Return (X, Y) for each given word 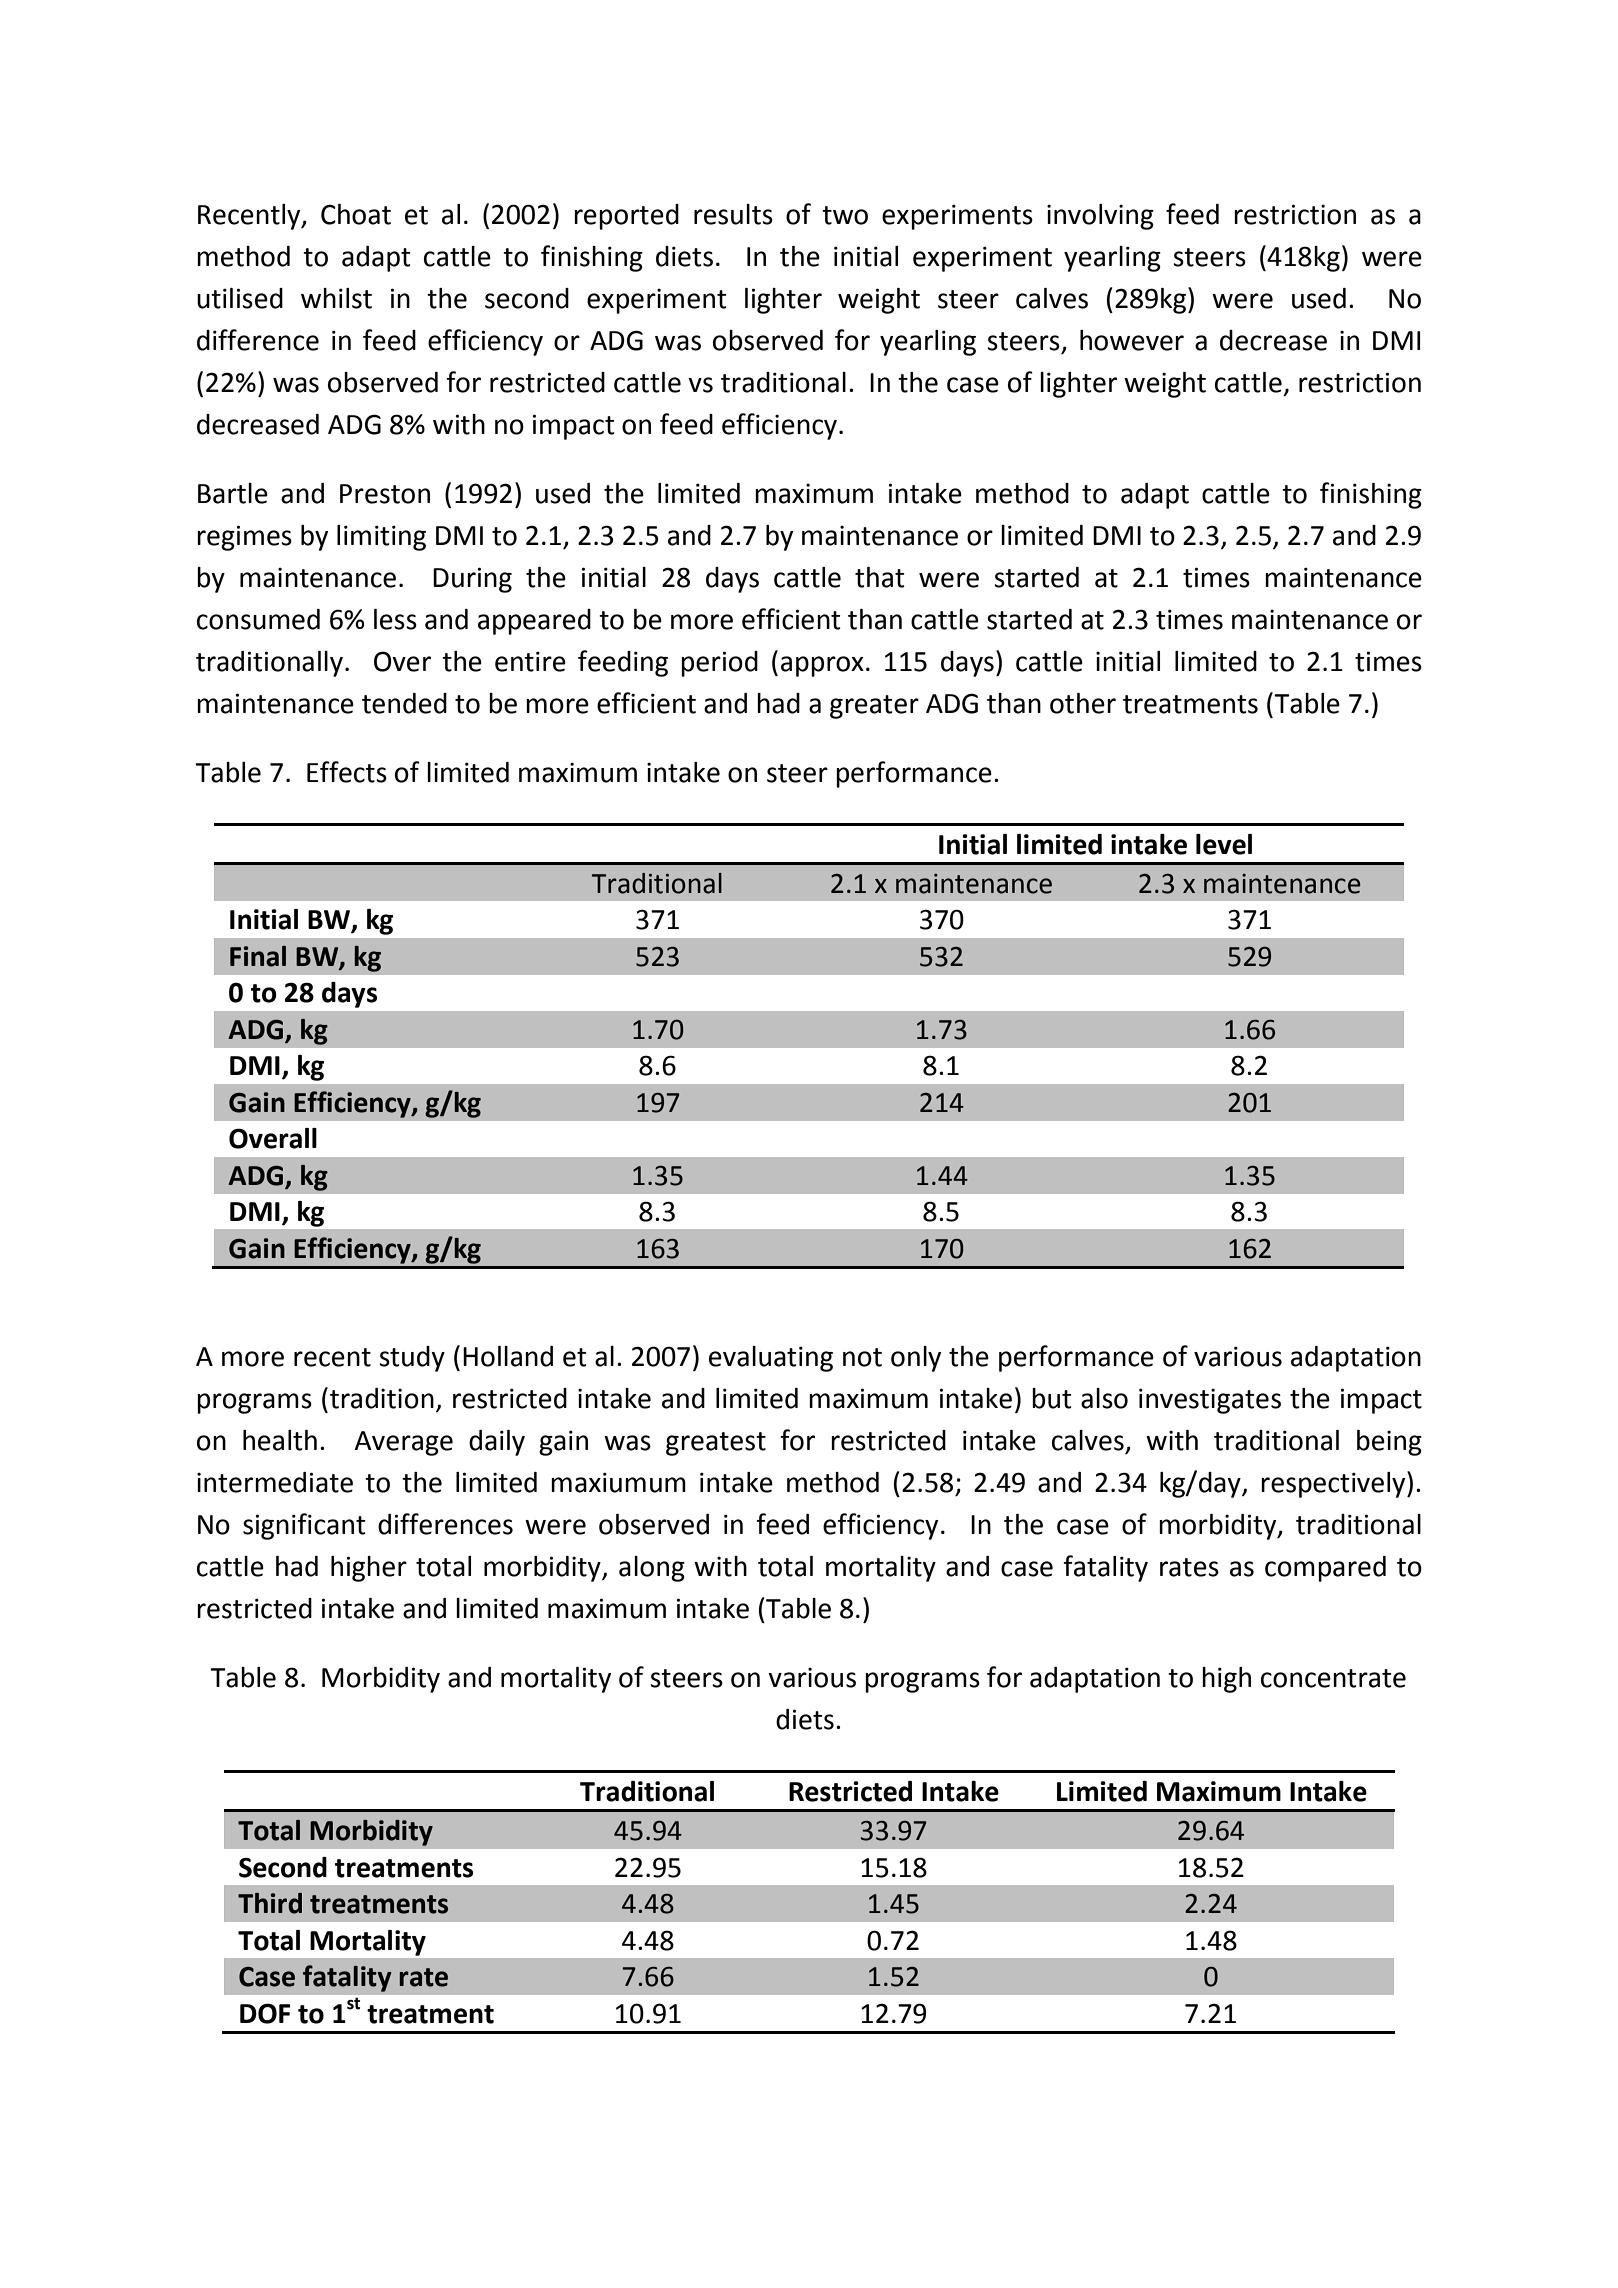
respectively (1334, 1484)
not (862, 1357)
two (845, 215)
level (1224, 844)
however (1132, 340)
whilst (336, 298)
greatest (716, 1444)
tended (404, 703)
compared (1325, 1569)
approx (822, 666)
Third (270, 1903)
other (1083, 703)
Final (258, 956)
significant (304, 1526)
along (652, 1569)
